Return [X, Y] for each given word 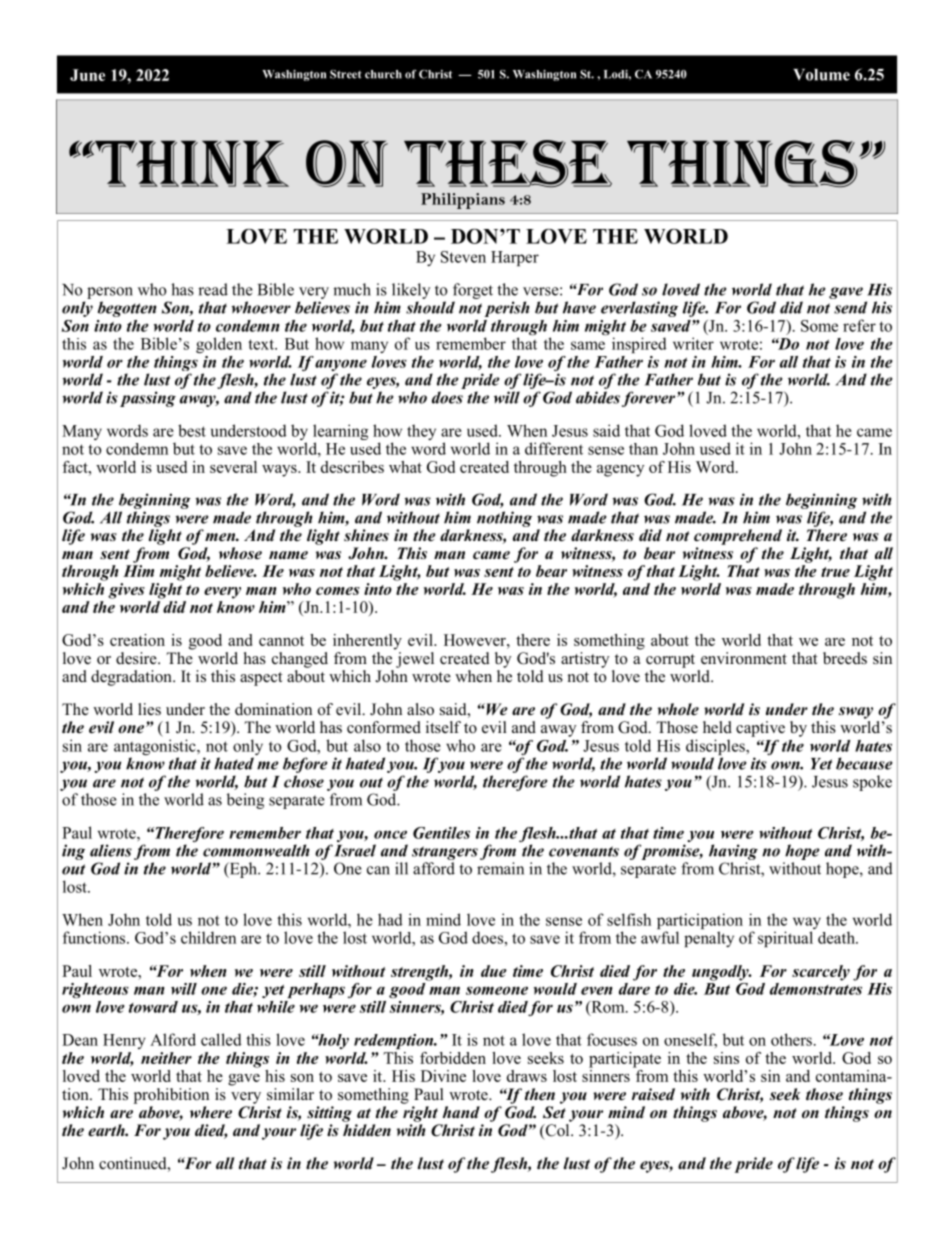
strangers [445, 853]
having [733, 852]
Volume [821, 75]
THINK [191, 164]
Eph [243, 870]
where [211, 1112]
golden [219, 345]
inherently [367, 642]
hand [461, 1112]
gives [126, 591]
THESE [508, 164]
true [835, 572]
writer [693, 343]
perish [507, 309]
